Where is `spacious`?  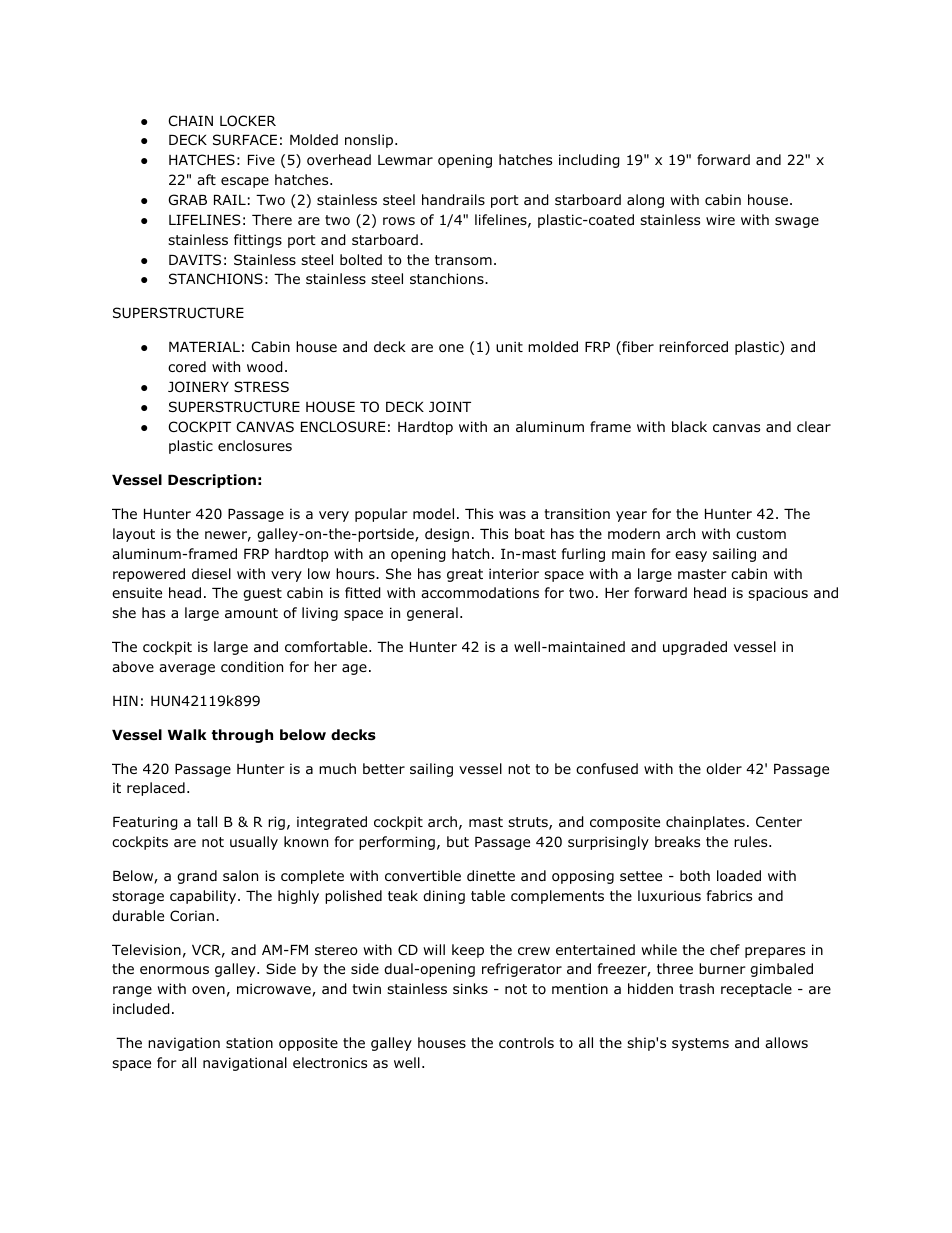 spacious is located at coordinates (778, 594).
